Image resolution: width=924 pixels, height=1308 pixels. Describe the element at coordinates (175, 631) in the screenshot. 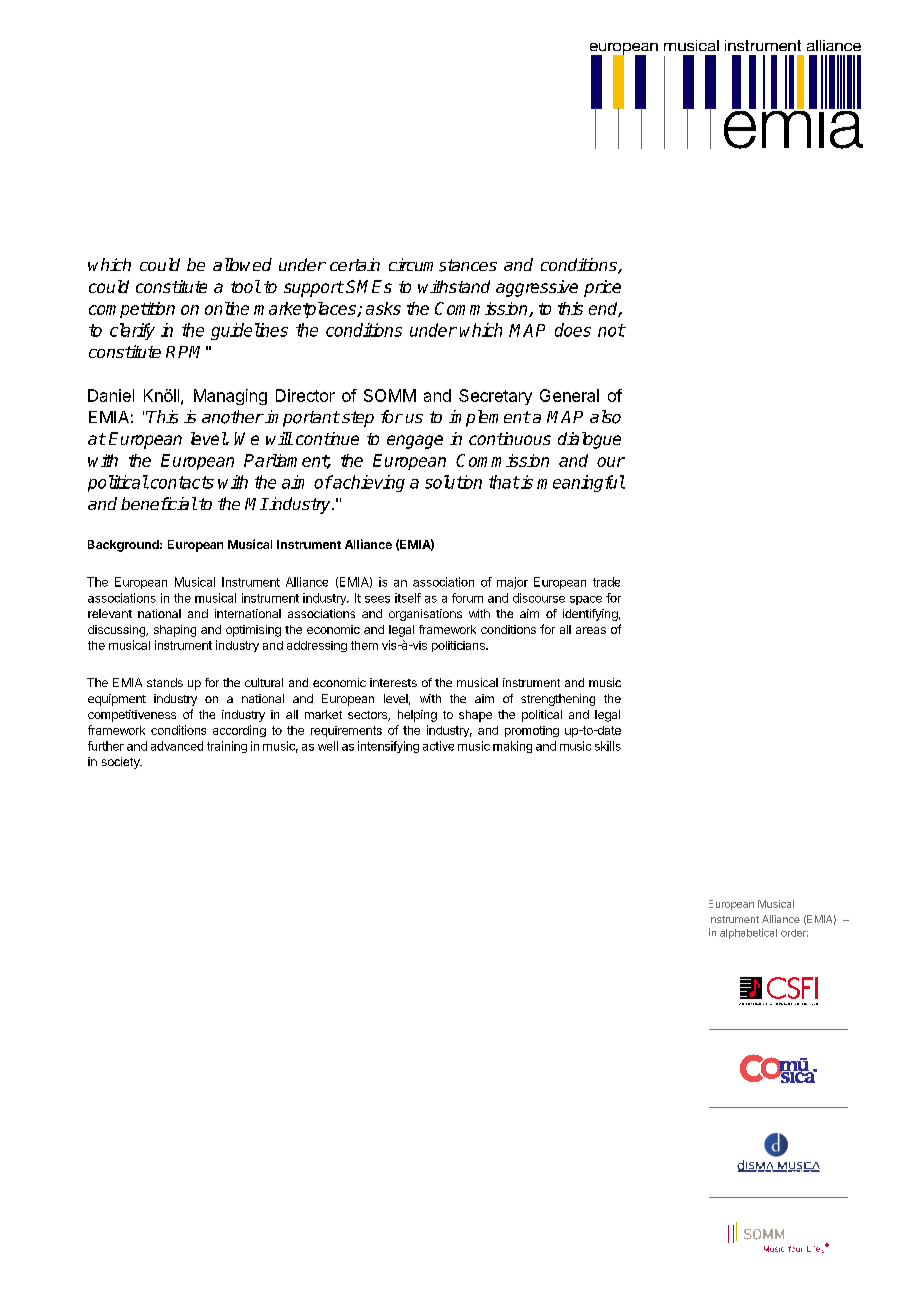

I see `shaping` at that location.
